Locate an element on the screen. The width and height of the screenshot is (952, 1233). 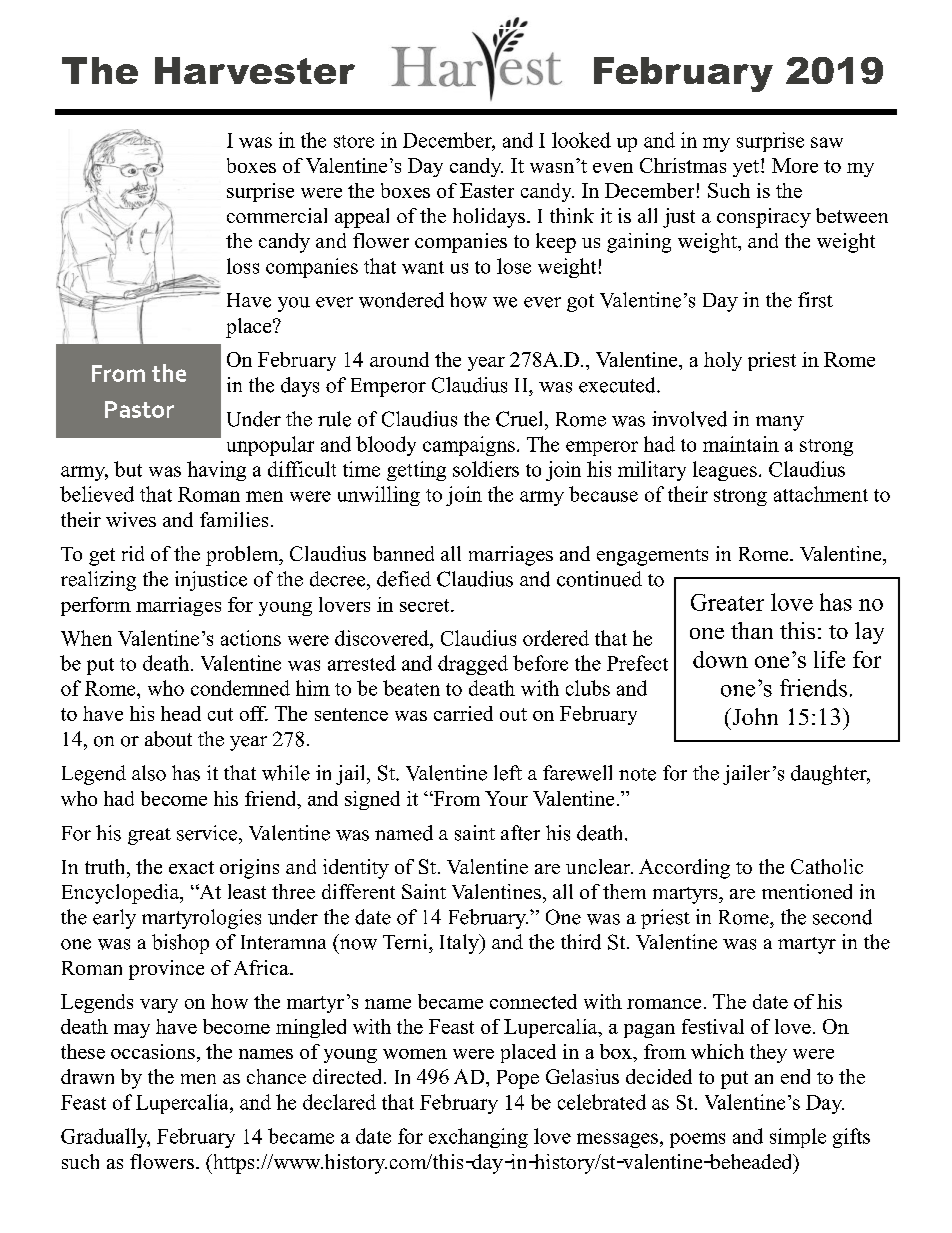
saw is located at coordinates (827, 142).
